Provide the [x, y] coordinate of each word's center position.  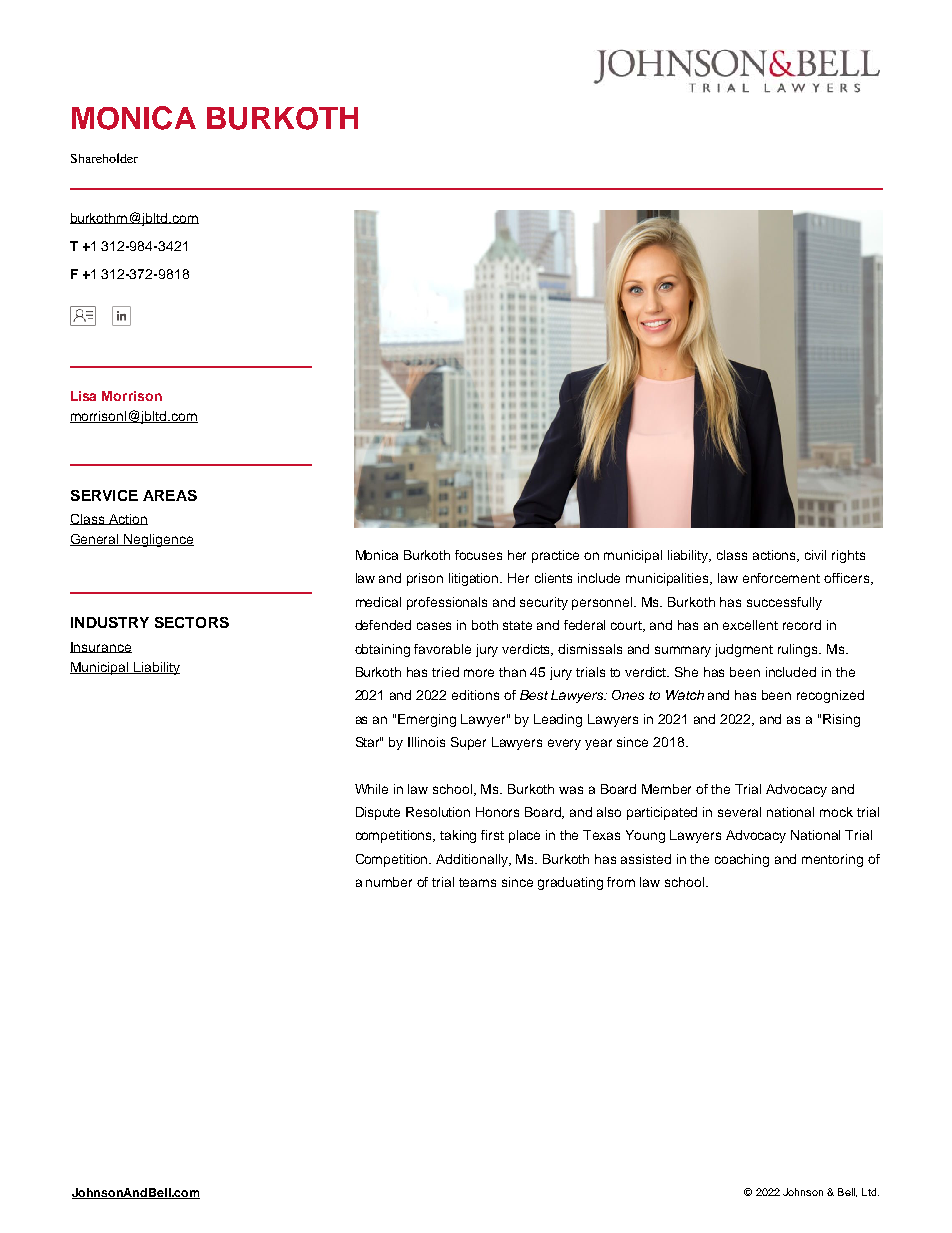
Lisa [83, 396]
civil [815, 555]
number [389, 882]
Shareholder [104, 158]
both [485, 625]
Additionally [473, 860]
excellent [750, 625]
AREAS [170, 495]
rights [848, 556]
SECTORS [192, 622]
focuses [478, 555]
